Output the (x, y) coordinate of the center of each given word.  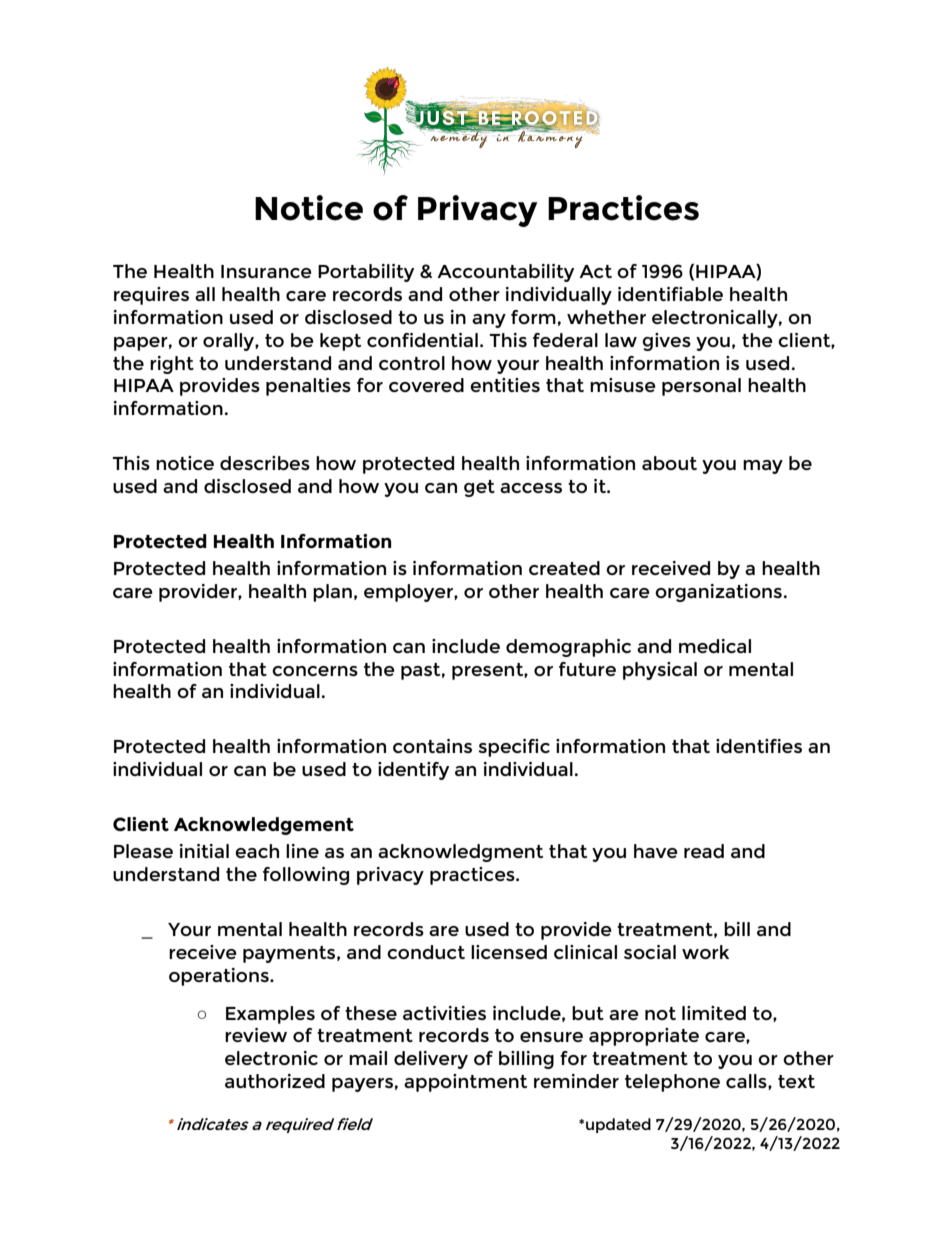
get (479, 488)
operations (220, 977)
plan (332, 593)
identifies (759, 746)
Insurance (266, 271)
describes (265, 463)
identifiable (670, 294)
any (489, 321)
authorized (275, 1081)
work (705, 952)
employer (409, 593)
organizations (718, 593)
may (763, 467)
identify (413, 771)
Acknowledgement (264, 826)
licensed (509, 952)
